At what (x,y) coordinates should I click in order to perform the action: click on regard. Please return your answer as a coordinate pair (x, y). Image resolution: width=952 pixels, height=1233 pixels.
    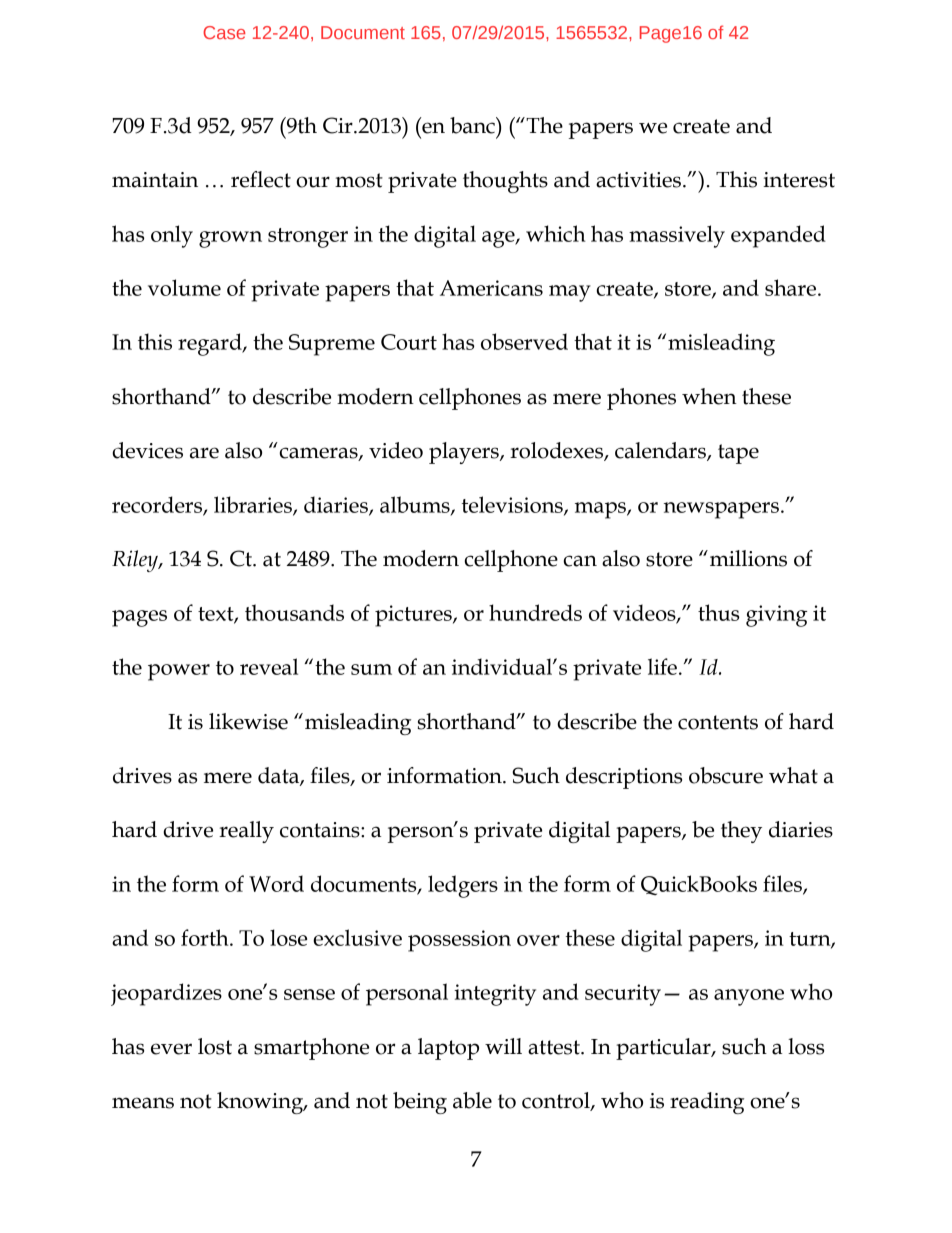
    Looking at the image, I should click on (211, 344).
